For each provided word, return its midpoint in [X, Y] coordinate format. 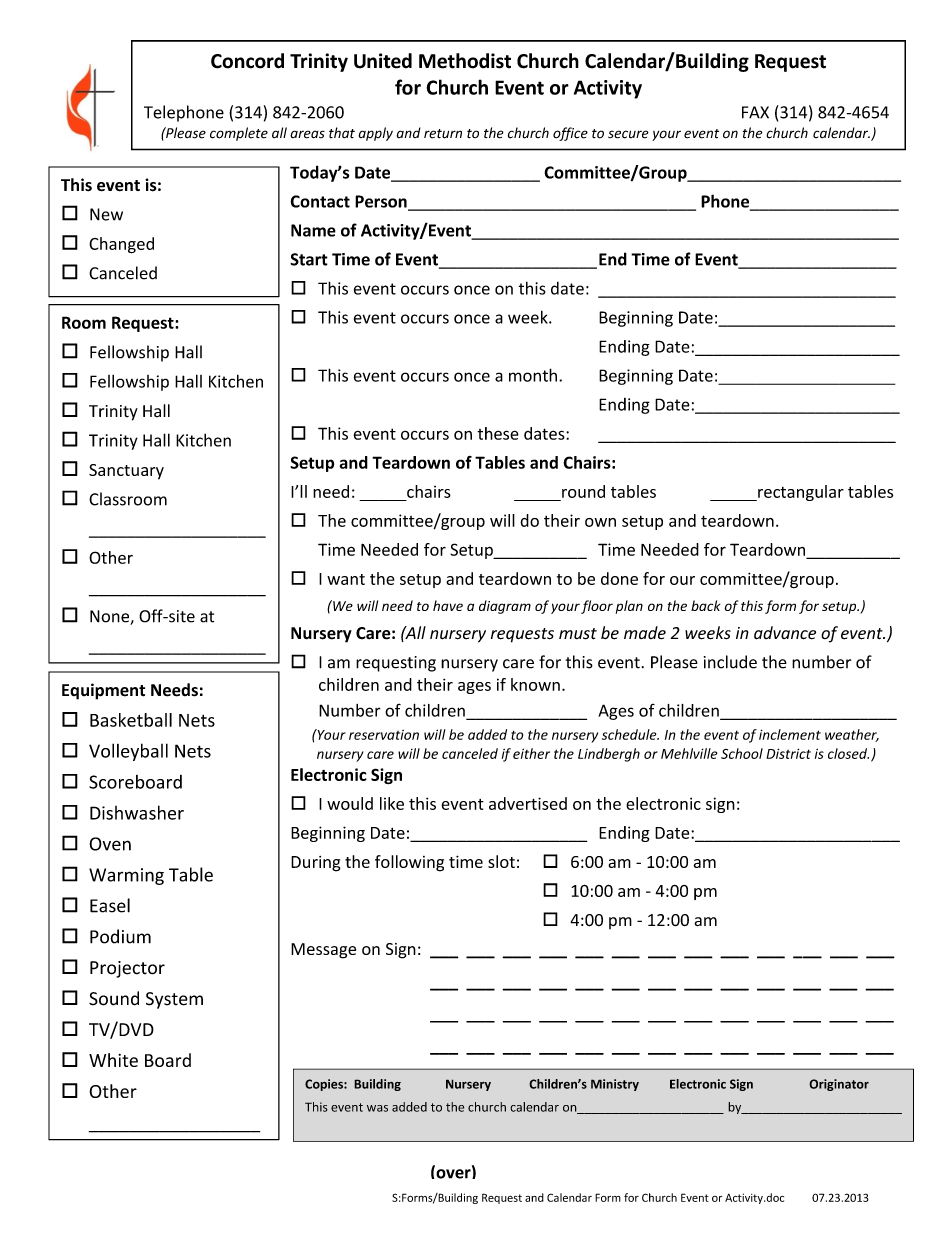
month [533, 375]
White [113, 1060]
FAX [755, 112]
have [448, 605]
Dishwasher [137, 812]
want [346, 579]
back [705, 605]
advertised [528, 803]
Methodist [465, 61]
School [742, 753]
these [498, 433]
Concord [247, 61]
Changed [121, 245]
